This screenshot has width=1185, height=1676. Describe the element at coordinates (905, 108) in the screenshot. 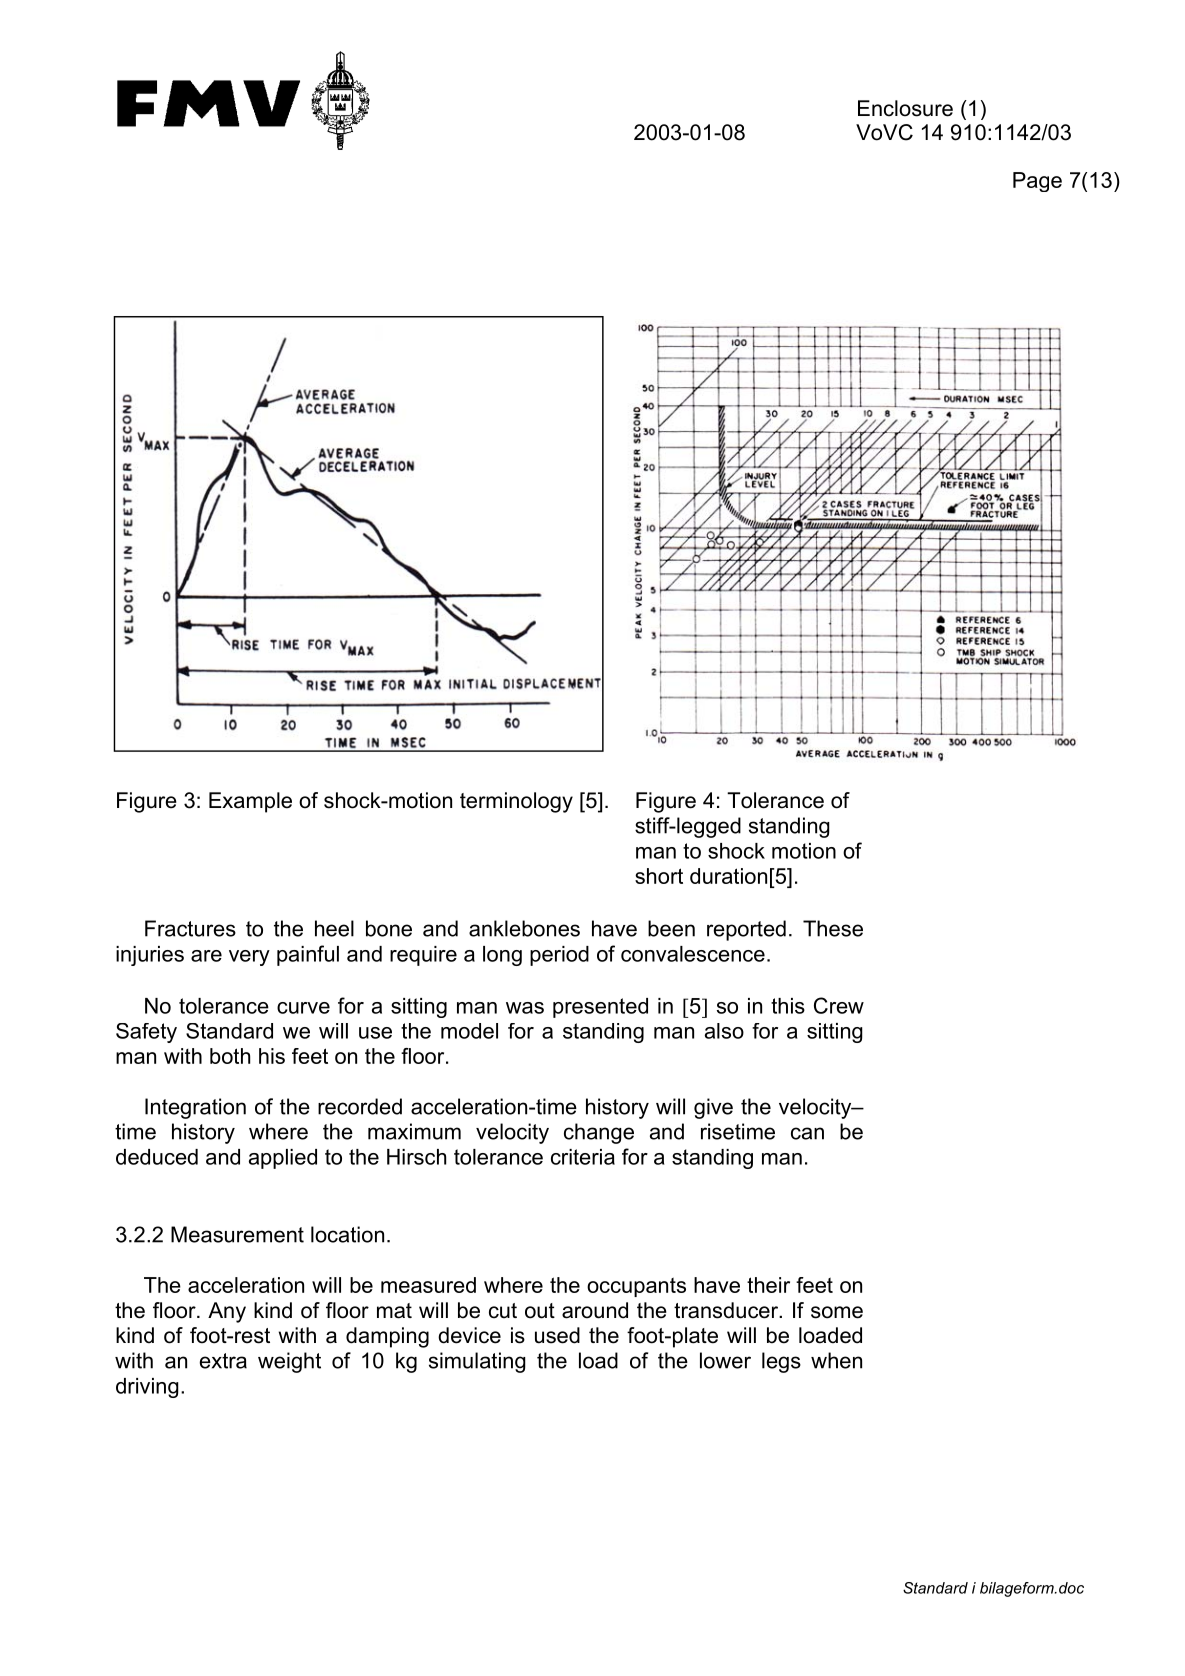

I see `Enclosure` at that location.
